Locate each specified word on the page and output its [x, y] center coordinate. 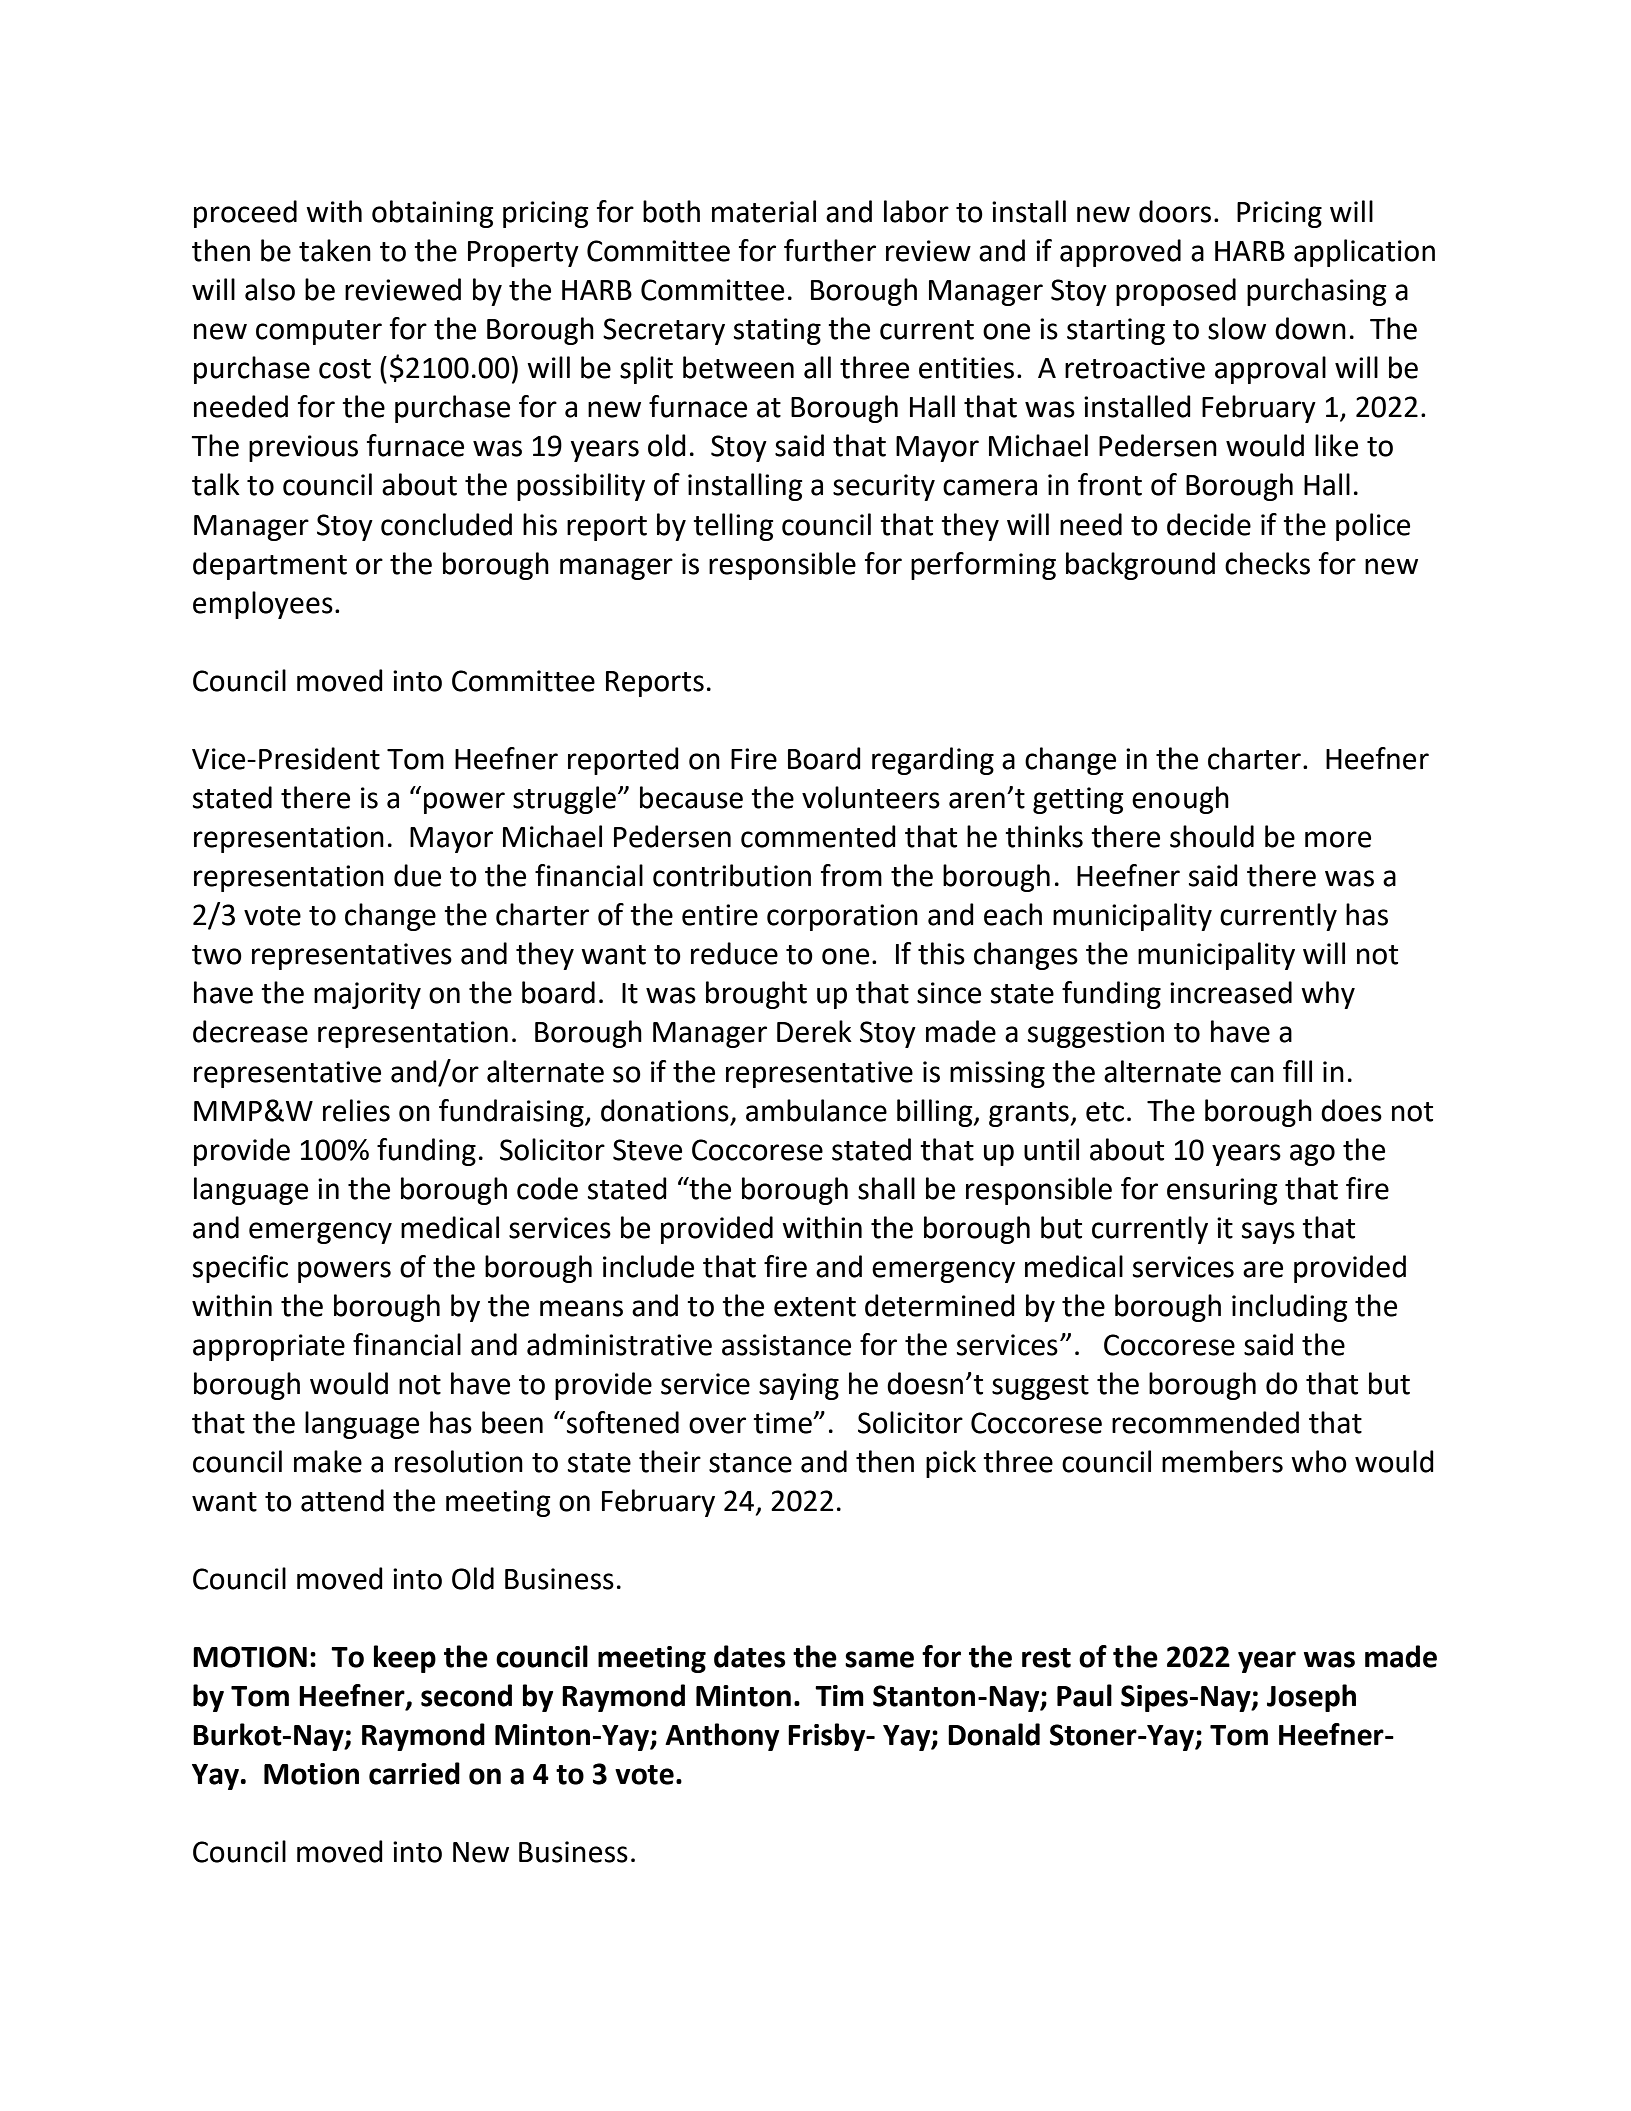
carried [414, 1773]
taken [335, 250]
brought [756, 995]
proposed [1176, 292]
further [830, 250]
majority [367, 995]
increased [1231, 992]
